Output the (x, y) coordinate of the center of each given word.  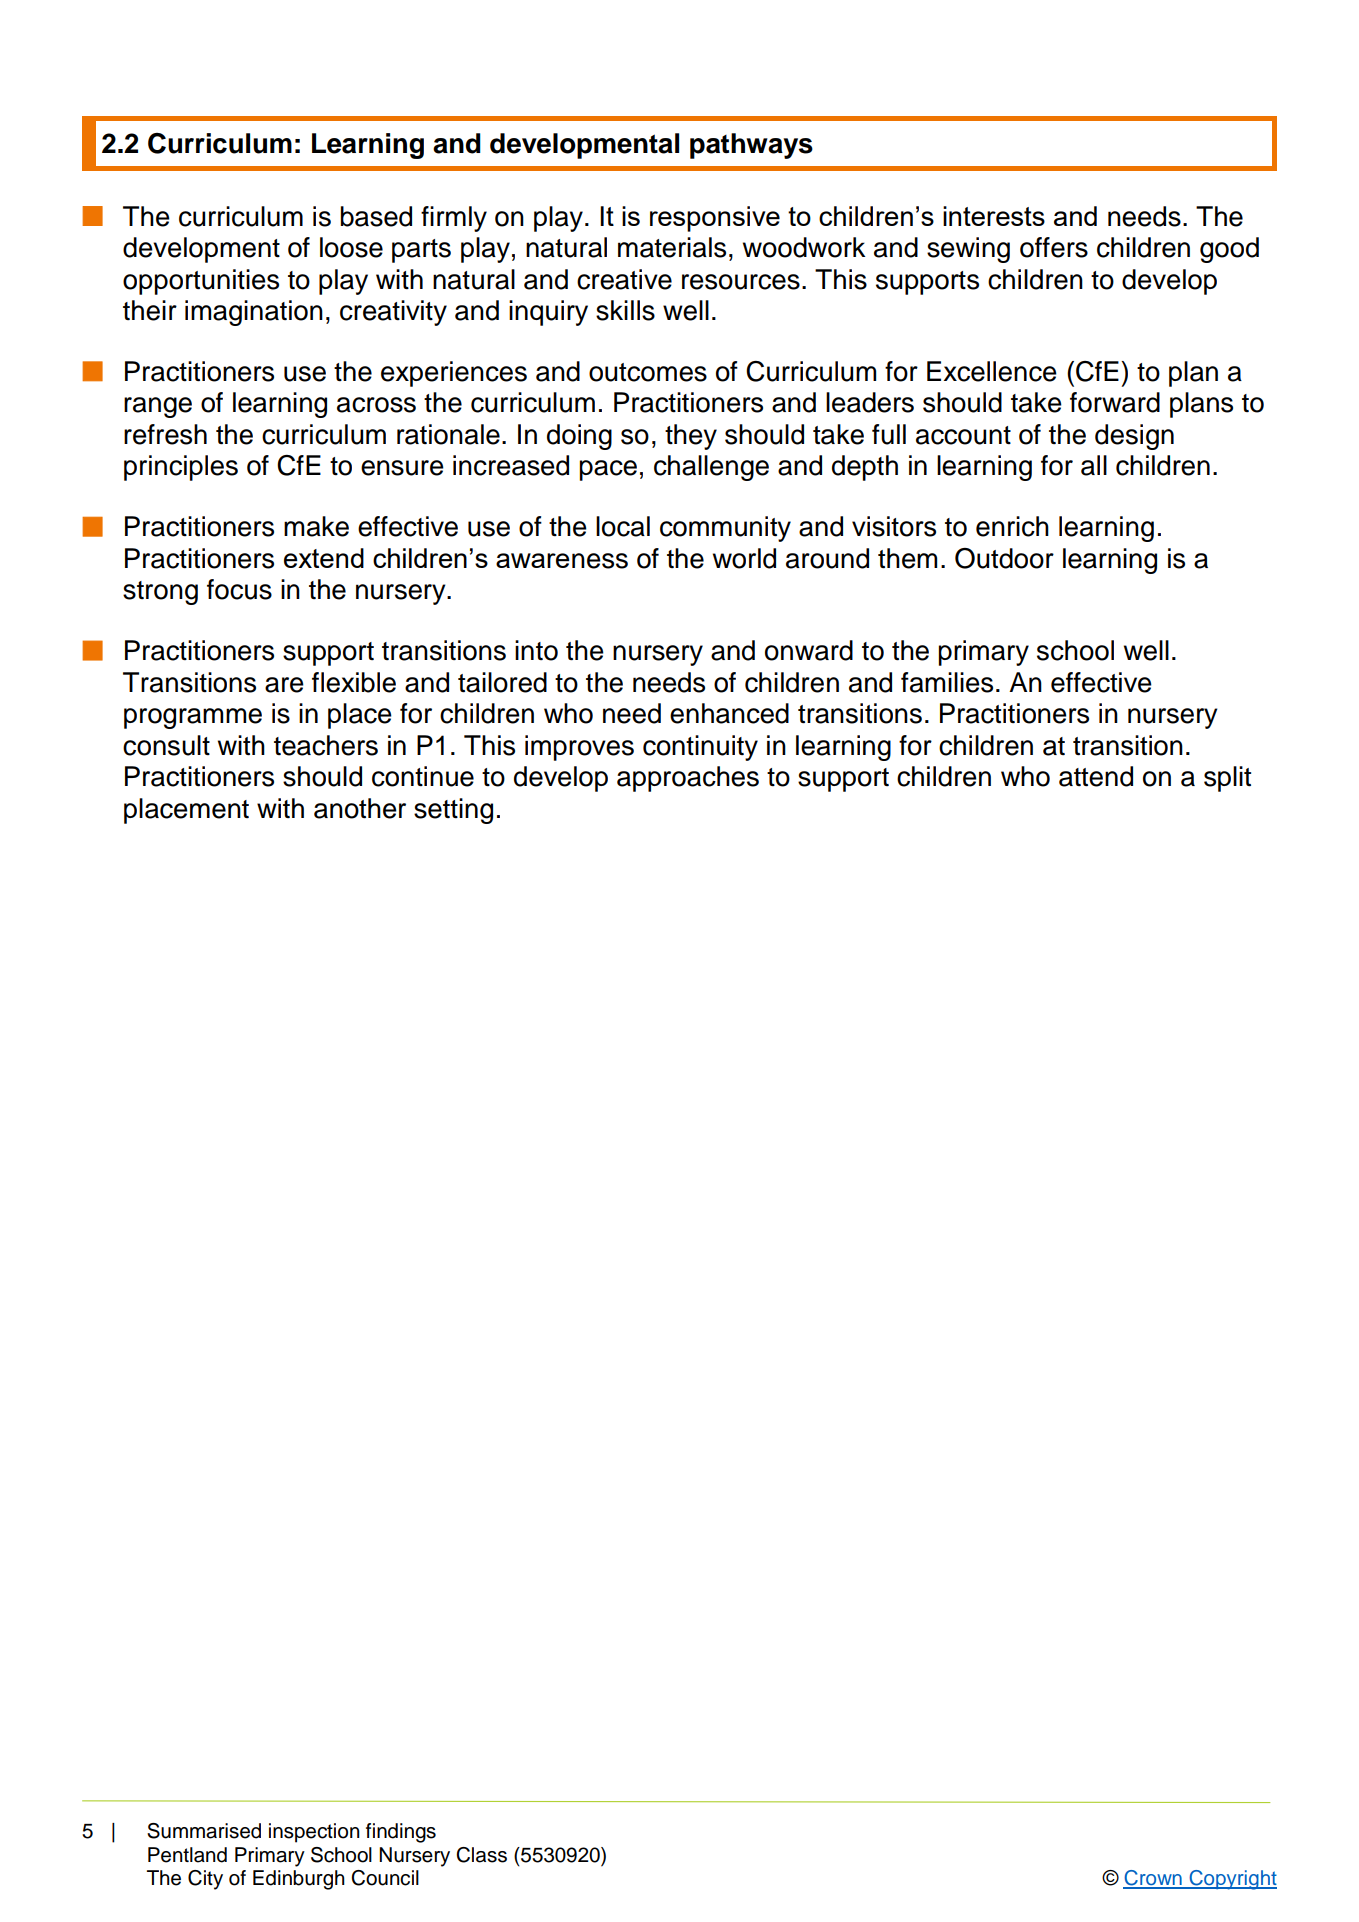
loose (351, 247)
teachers (326, 745)
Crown (1153, 1879)
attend (1096, 776)
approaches (688, 779)
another (360, 808)
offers (1054, 247)
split (1227, 779)
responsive (715, 219)
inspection (314, 1833)
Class (481, 1855)
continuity (700, 748)
